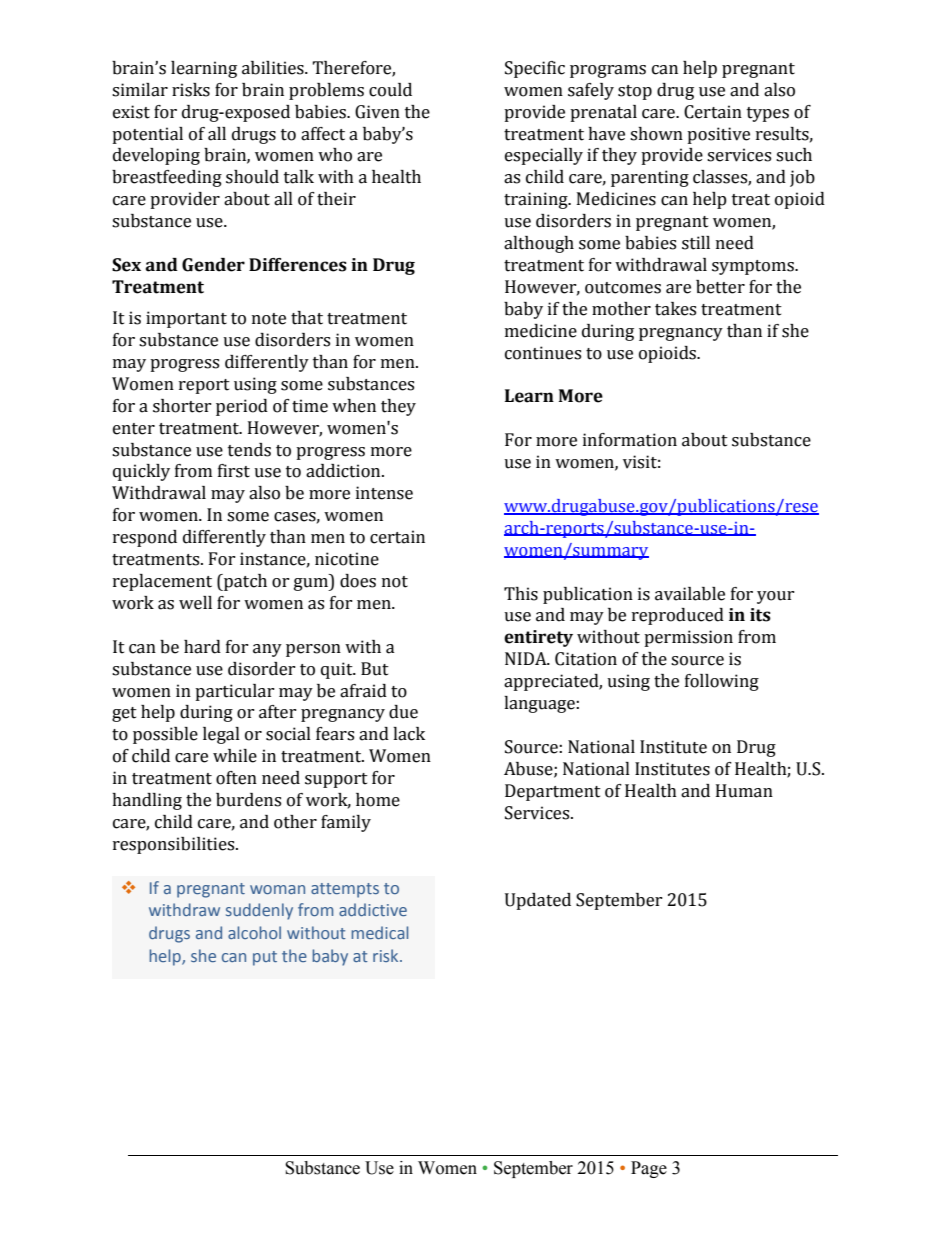  Describe the element at coordinates (195, 603) in the document. I see `well` at that location.
